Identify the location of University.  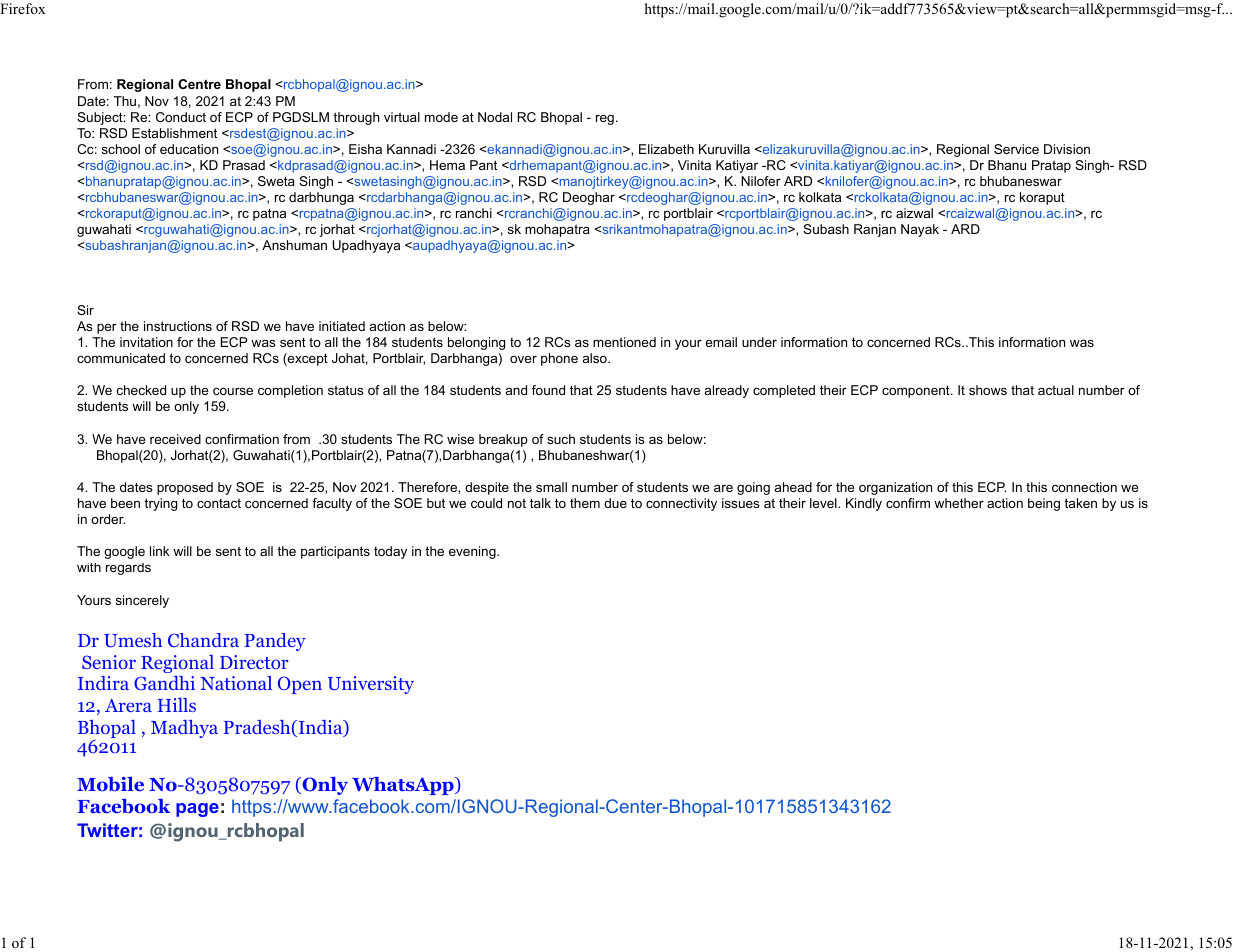
(371, 685).
